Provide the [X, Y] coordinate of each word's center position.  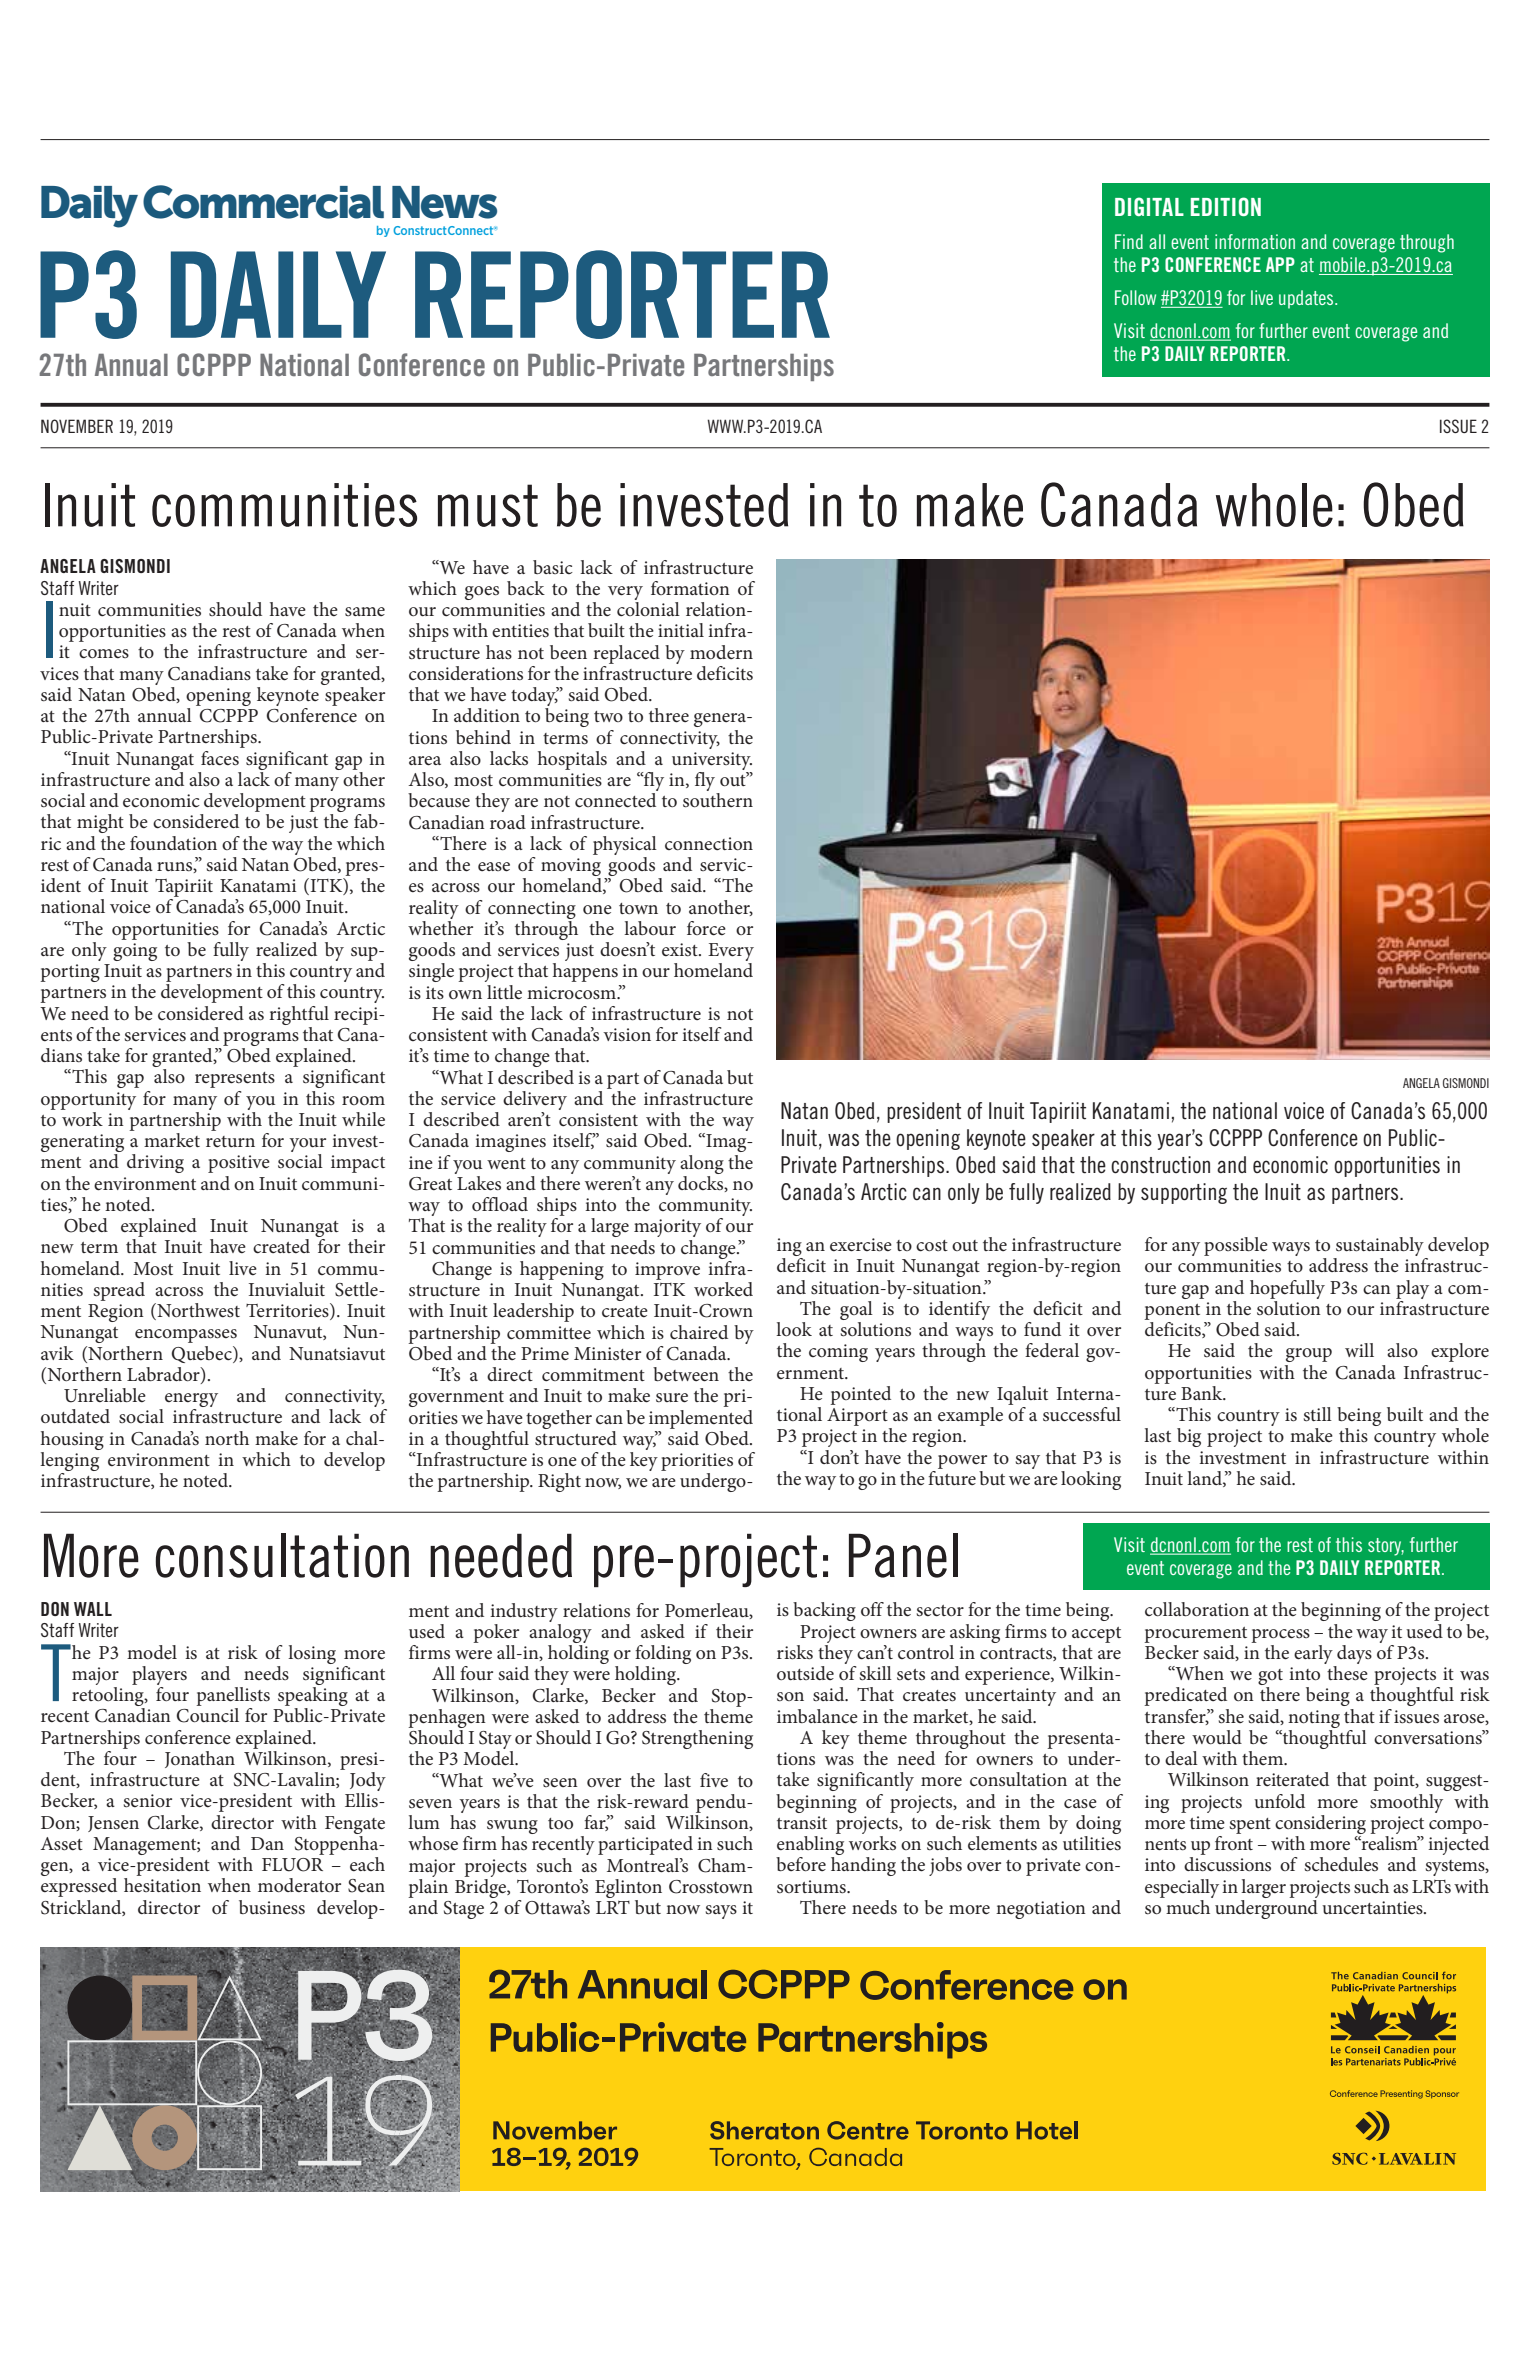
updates [1307, 299]
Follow [1135, 297]
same [365, 611]
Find [1129, 241]
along [702, 1164]
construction [1160, 1165]
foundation [173, 843]
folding [663, 1656]
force [706, 928]
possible [1236, 1246]
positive [239, 1164]
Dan [267, 1843]
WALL [93, 1609]
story [1386, 1547]
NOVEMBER [77, 426]
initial [681, 630]
